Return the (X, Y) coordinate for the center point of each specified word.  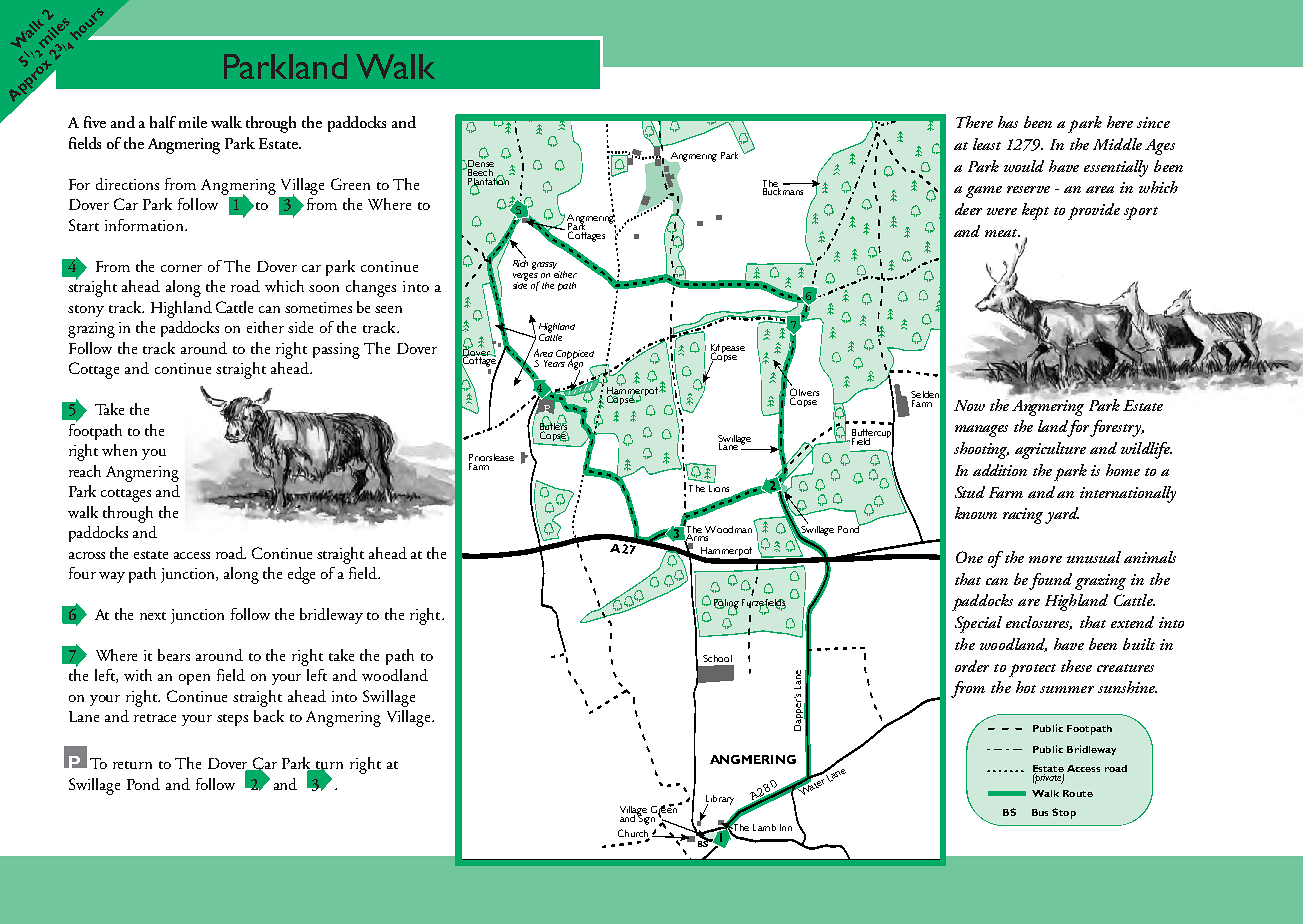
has (1008, 122)
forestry (1117, 428)
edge (301, 575)
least (987, 144)
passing (336, 351)
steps (232, 720)
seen (388, 309)
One (969, 557)
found (1050, 581)
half (163, 122)
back (269, 716)
